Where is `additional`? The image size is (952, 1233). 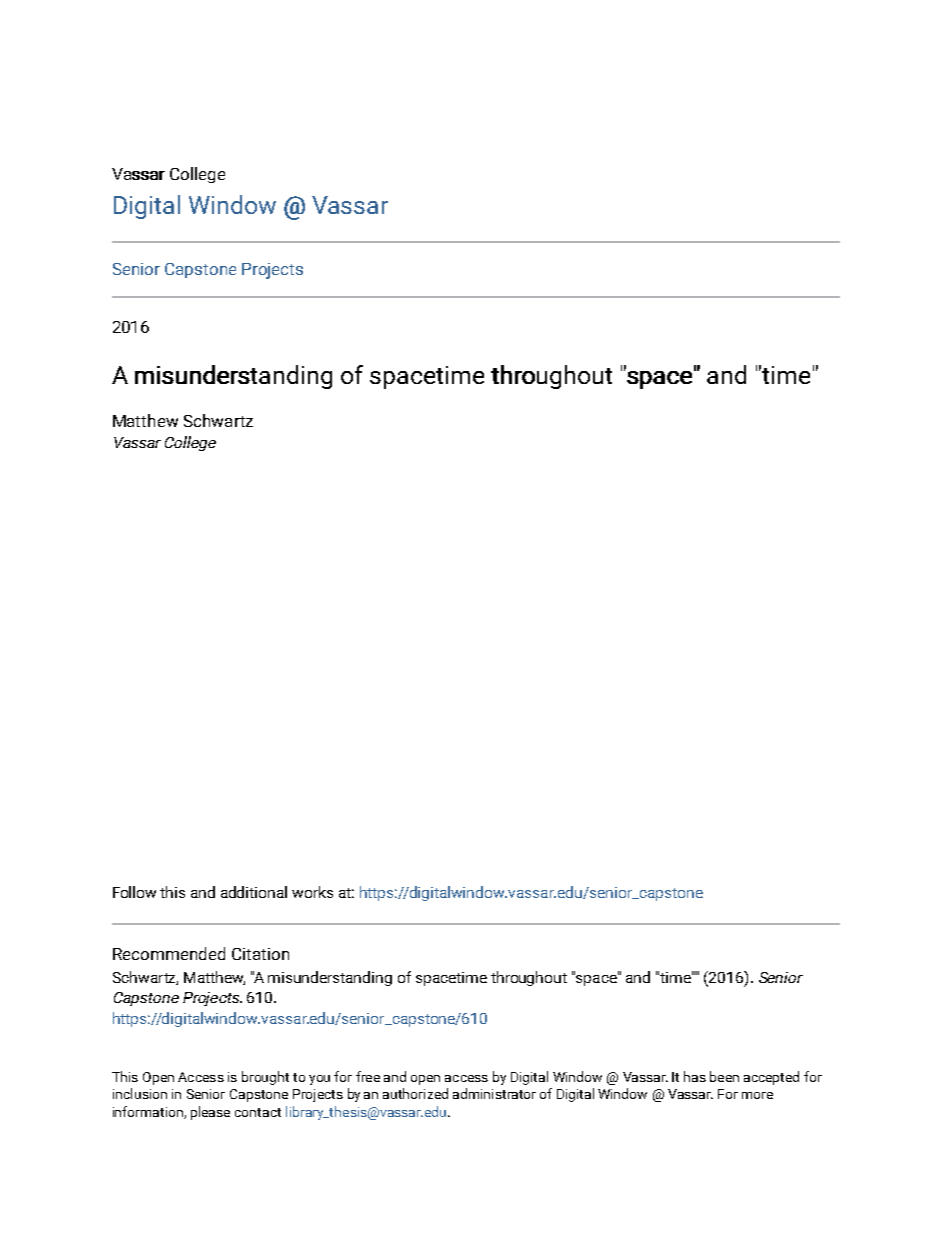
additional is located at coordinates (254, 892).
